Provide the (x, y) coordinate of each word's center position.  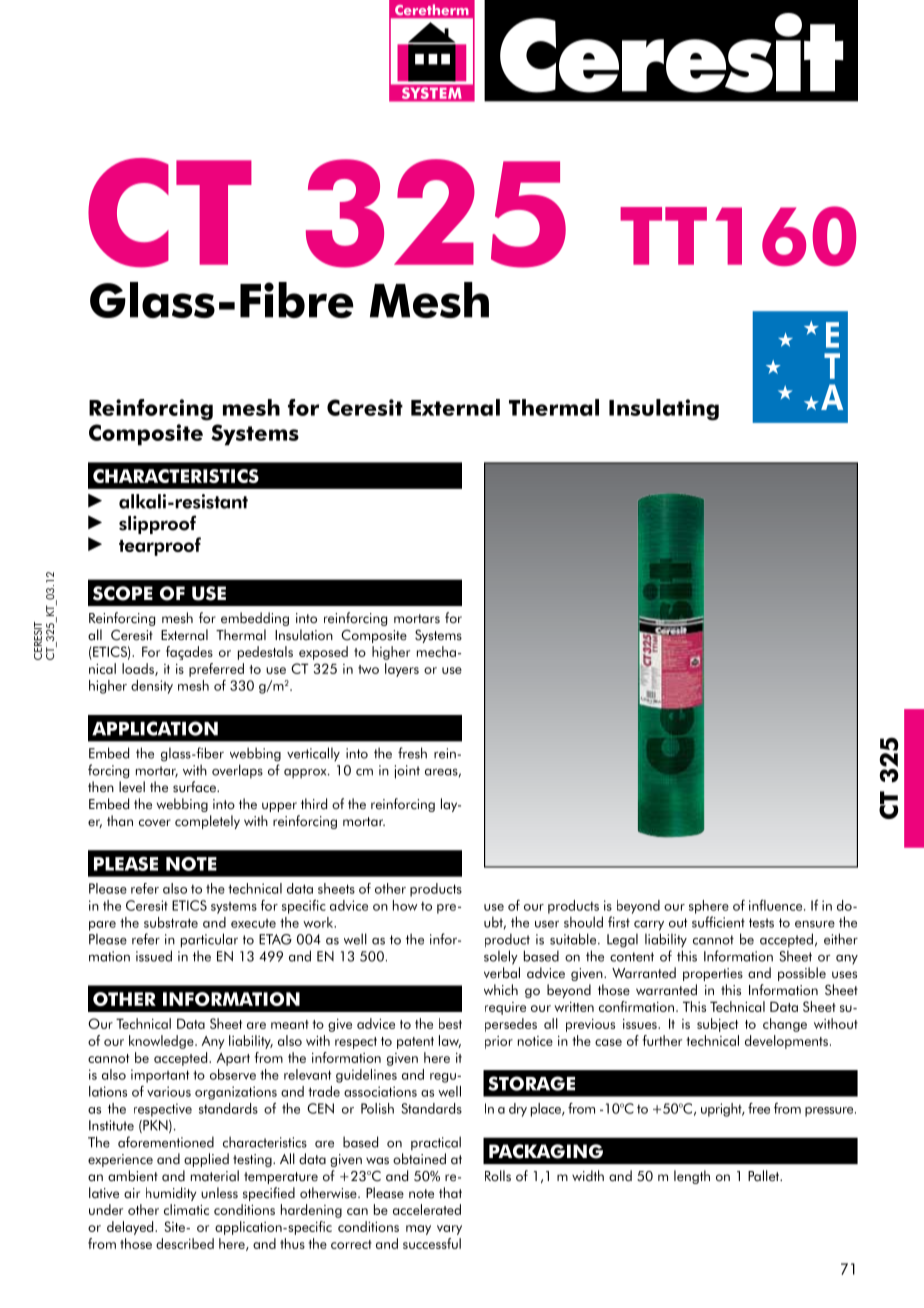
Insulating (664, 410)
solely (501, 957)
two (368, 669)
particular (209, 940)
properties (713, 974)
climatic (186, 1209)
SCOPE (123, 593)
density (152, 687)
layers (402, 670)
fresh (412, 753)
